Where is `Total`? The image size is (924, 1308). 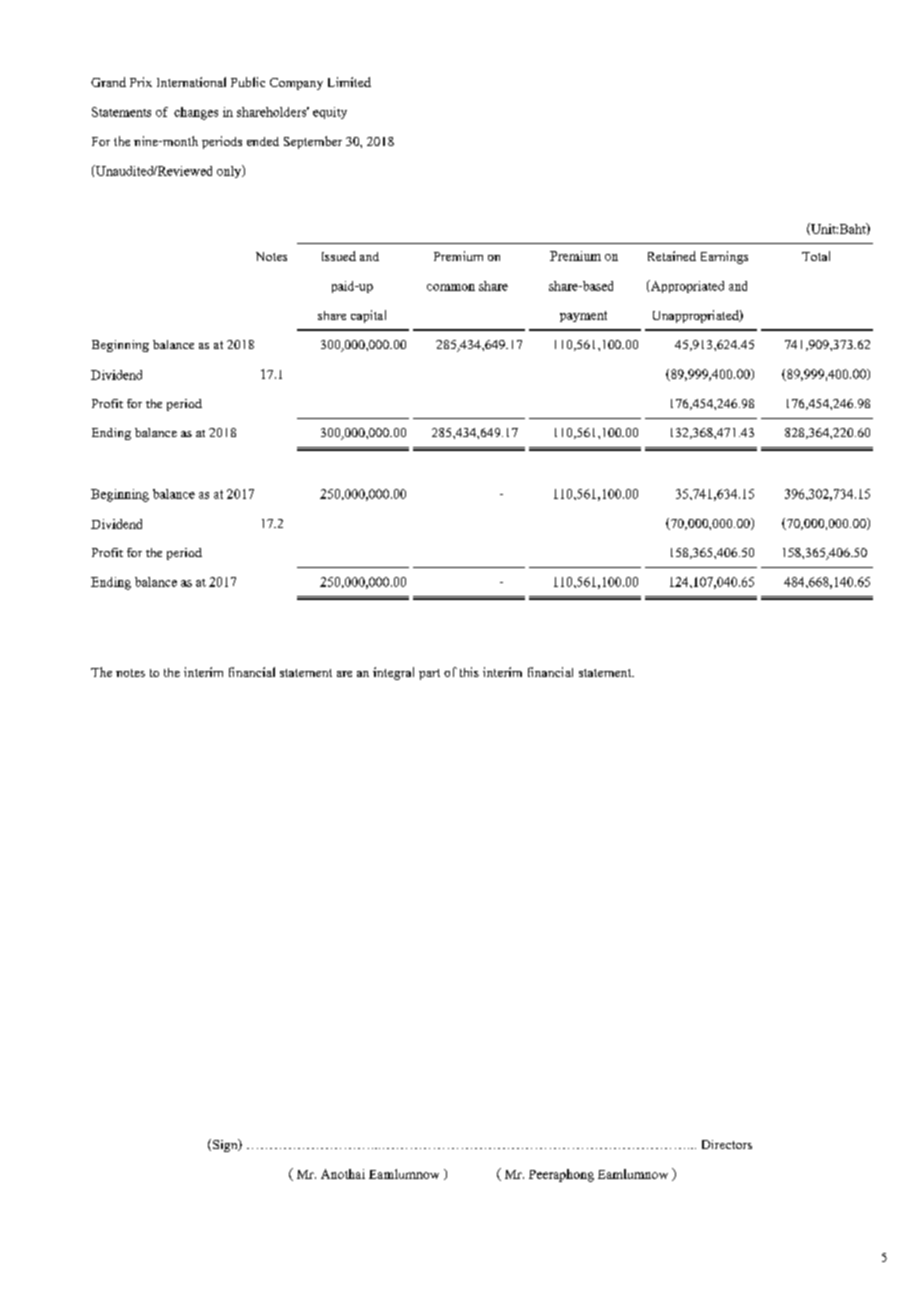 Total is located at coordinates (816, 256).
